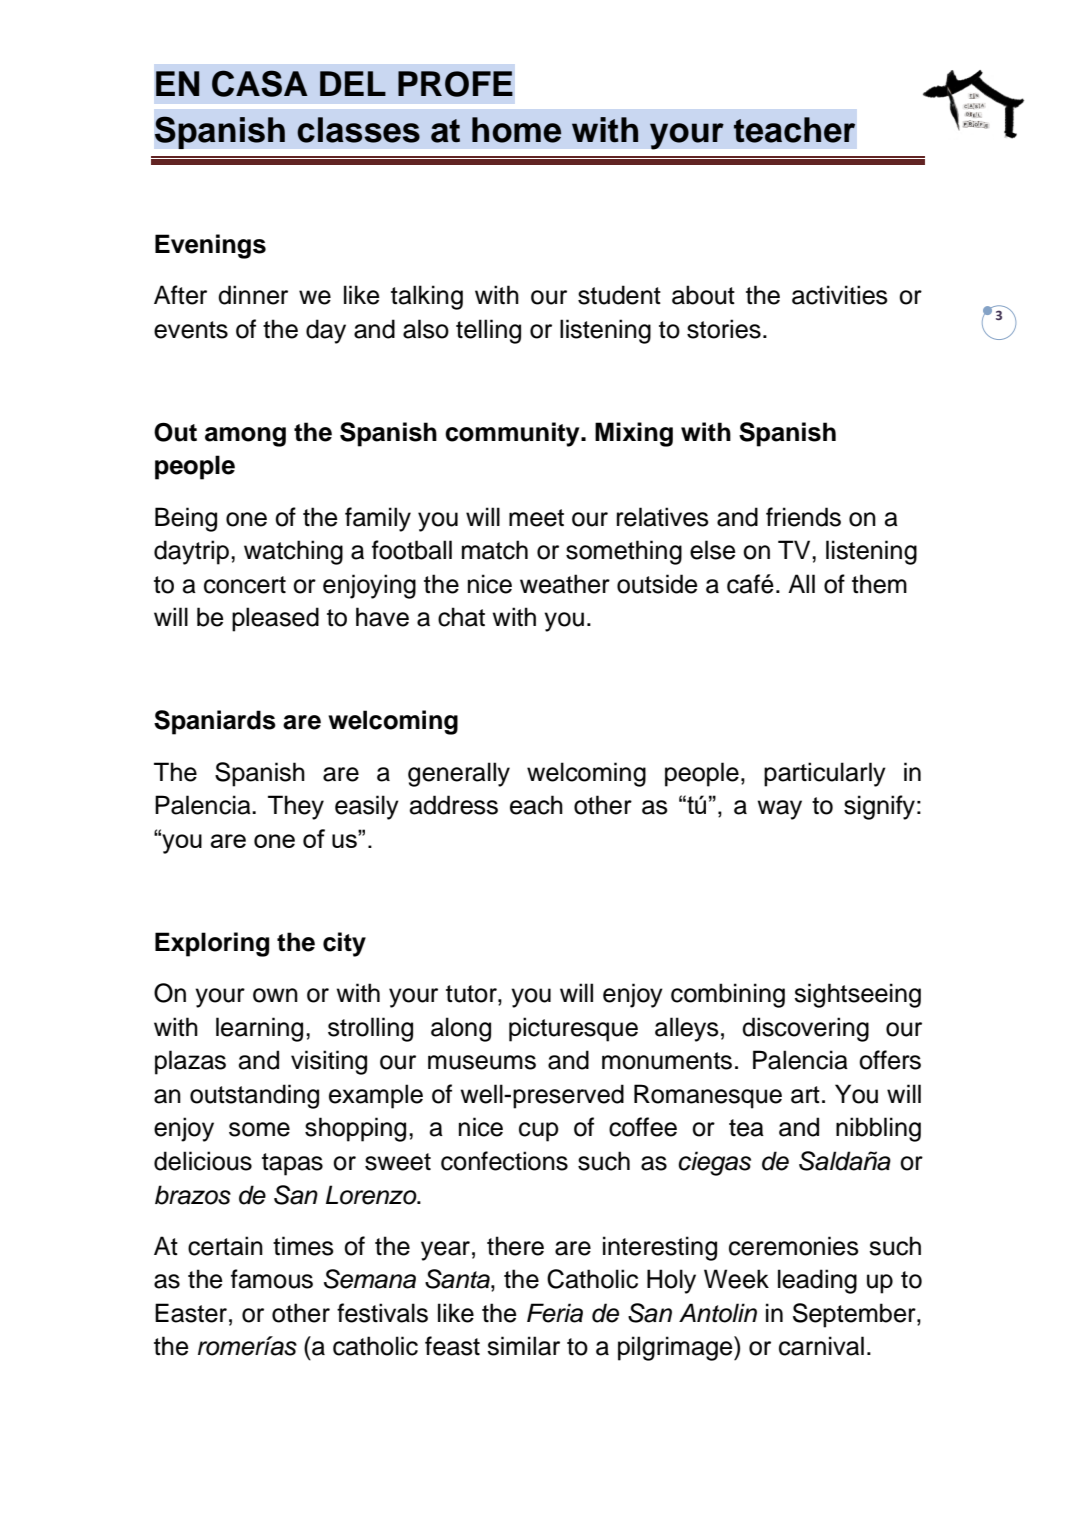  Describe the element at coordinates (573, 1029) in the screenshot. I see `picturesque` at that location.
